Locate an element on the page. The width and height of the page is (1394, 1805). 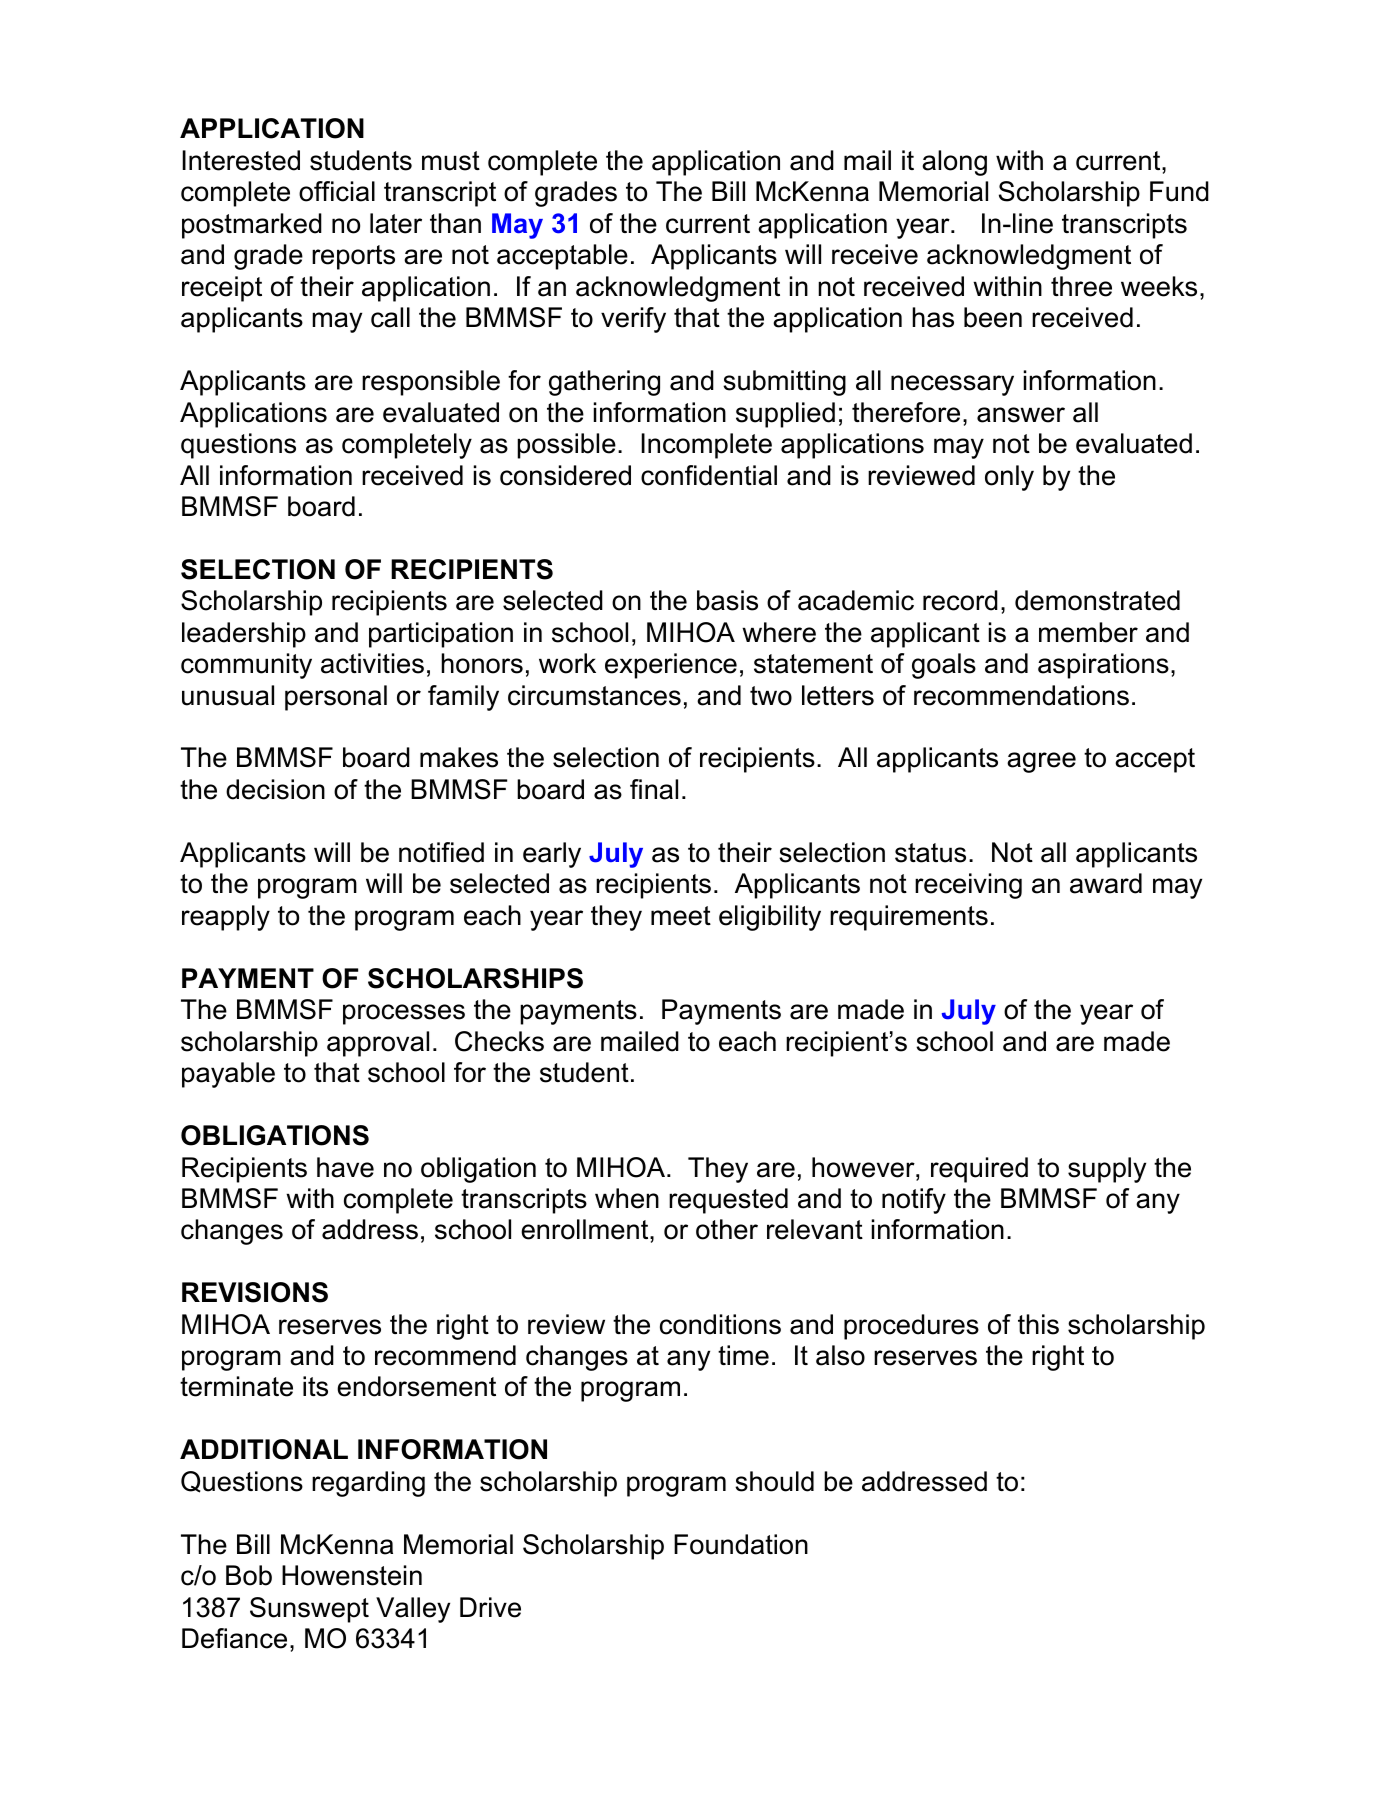
verify is located at coordinates (633, 320).
